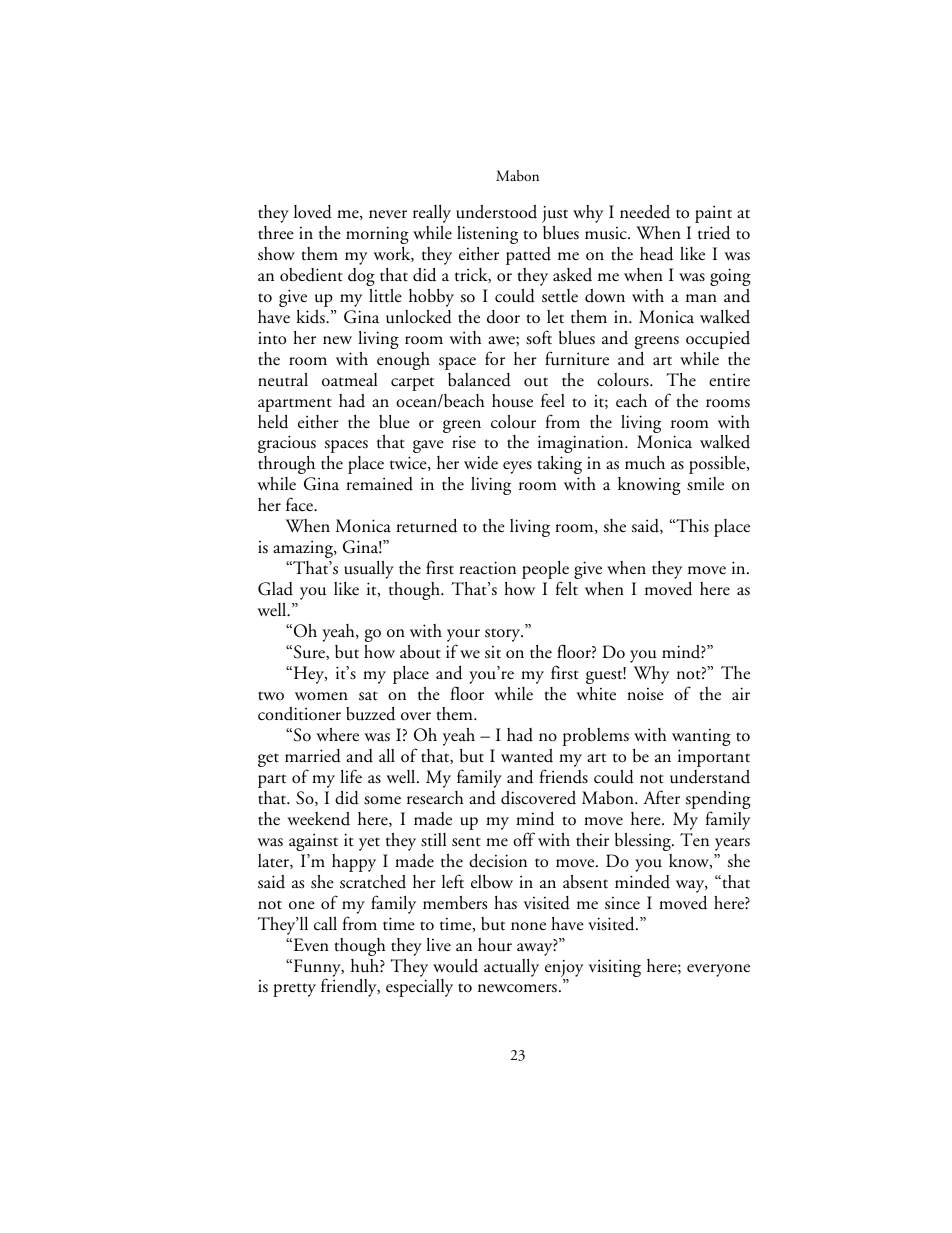  What do you see at coordinates (487, 235) in the document?
I see `listening` at bounding box center [487, 235].
